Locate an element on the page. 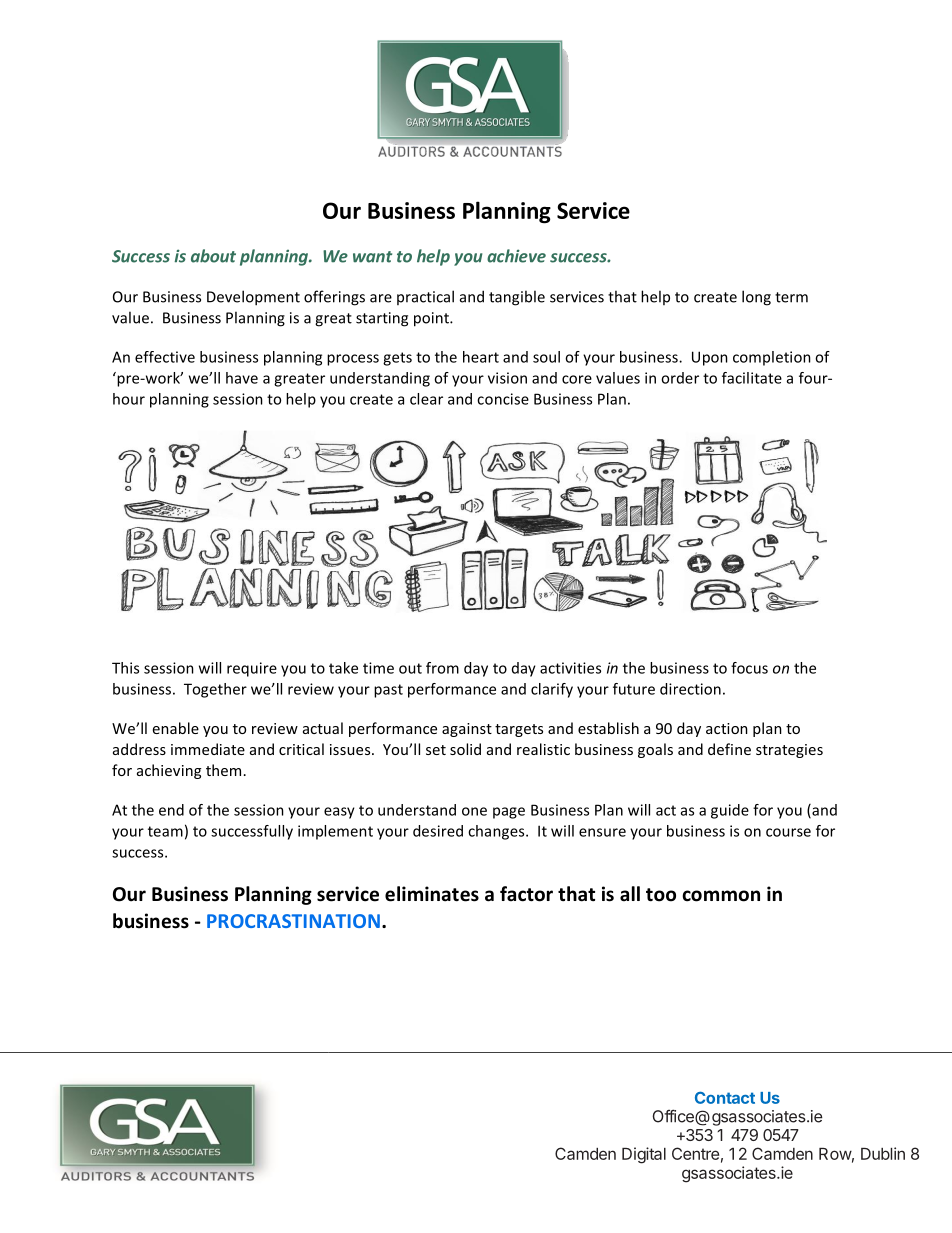 Image resolution: width=952 pixels, height=1233 pixels. Development is located at coordinates (253, 298).
